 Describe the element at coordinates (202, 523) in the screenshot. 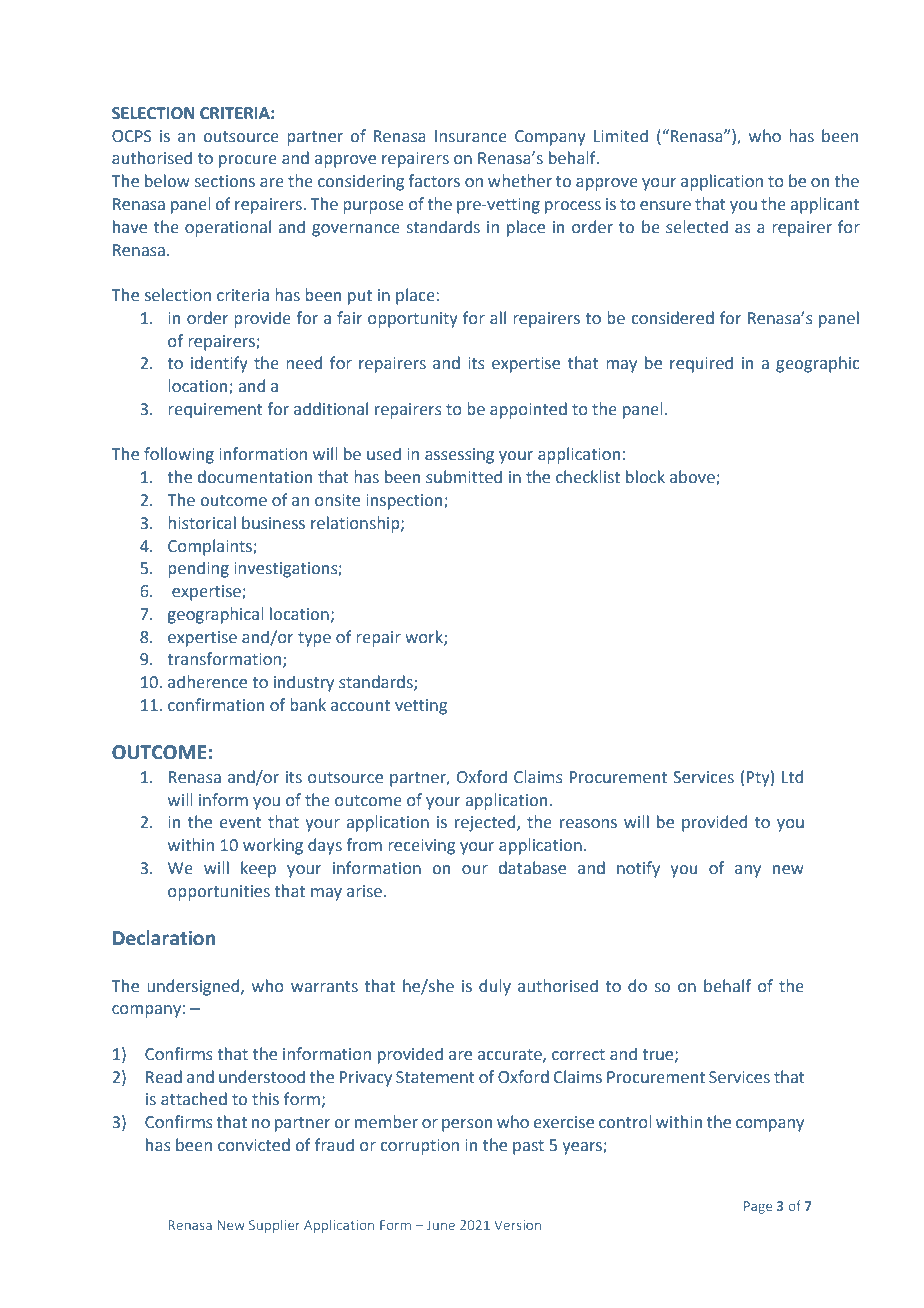

I see `historical` at that location.
